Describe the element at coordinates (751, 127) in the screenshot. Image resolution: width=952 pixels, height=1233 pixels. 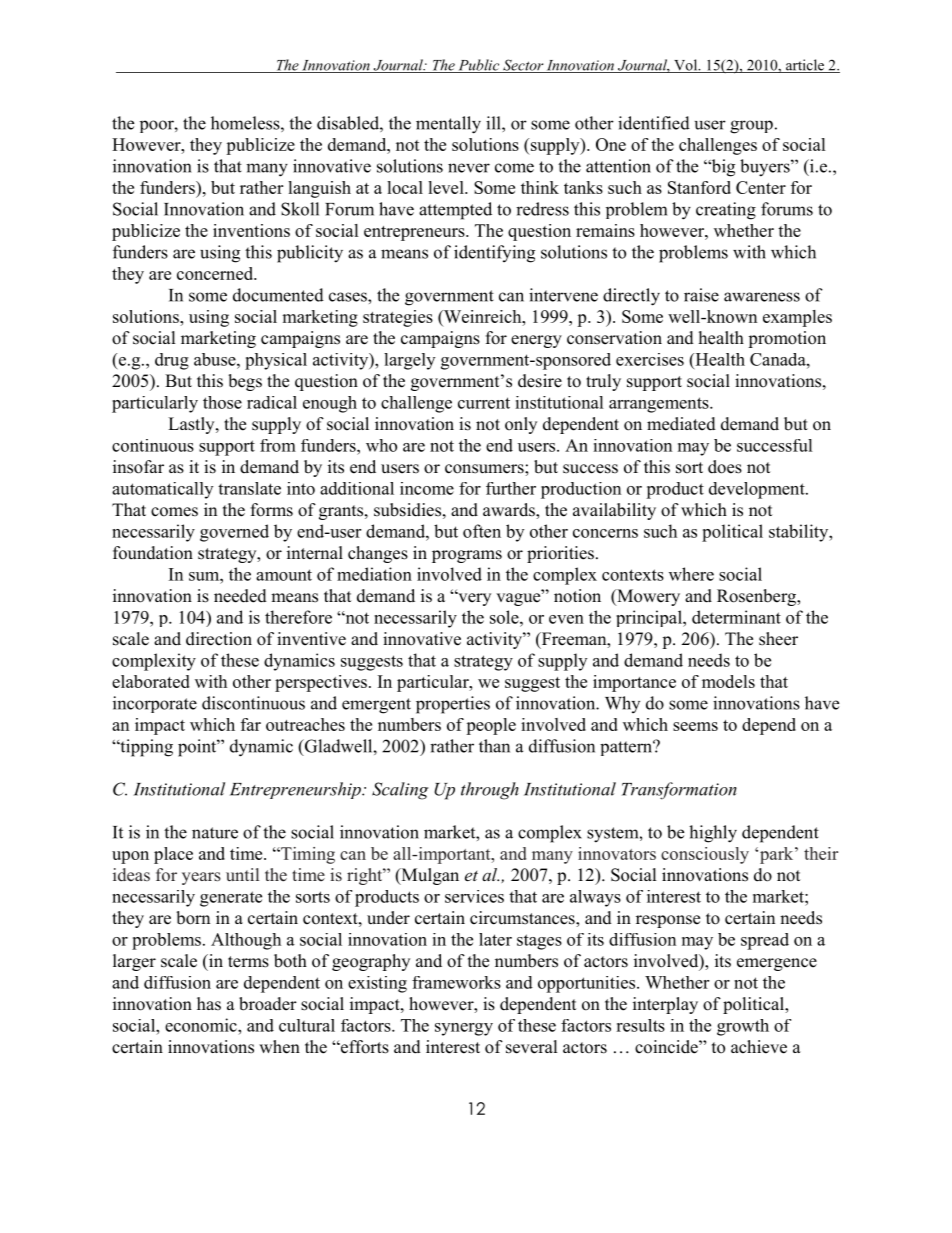
I see `group` at that location.
